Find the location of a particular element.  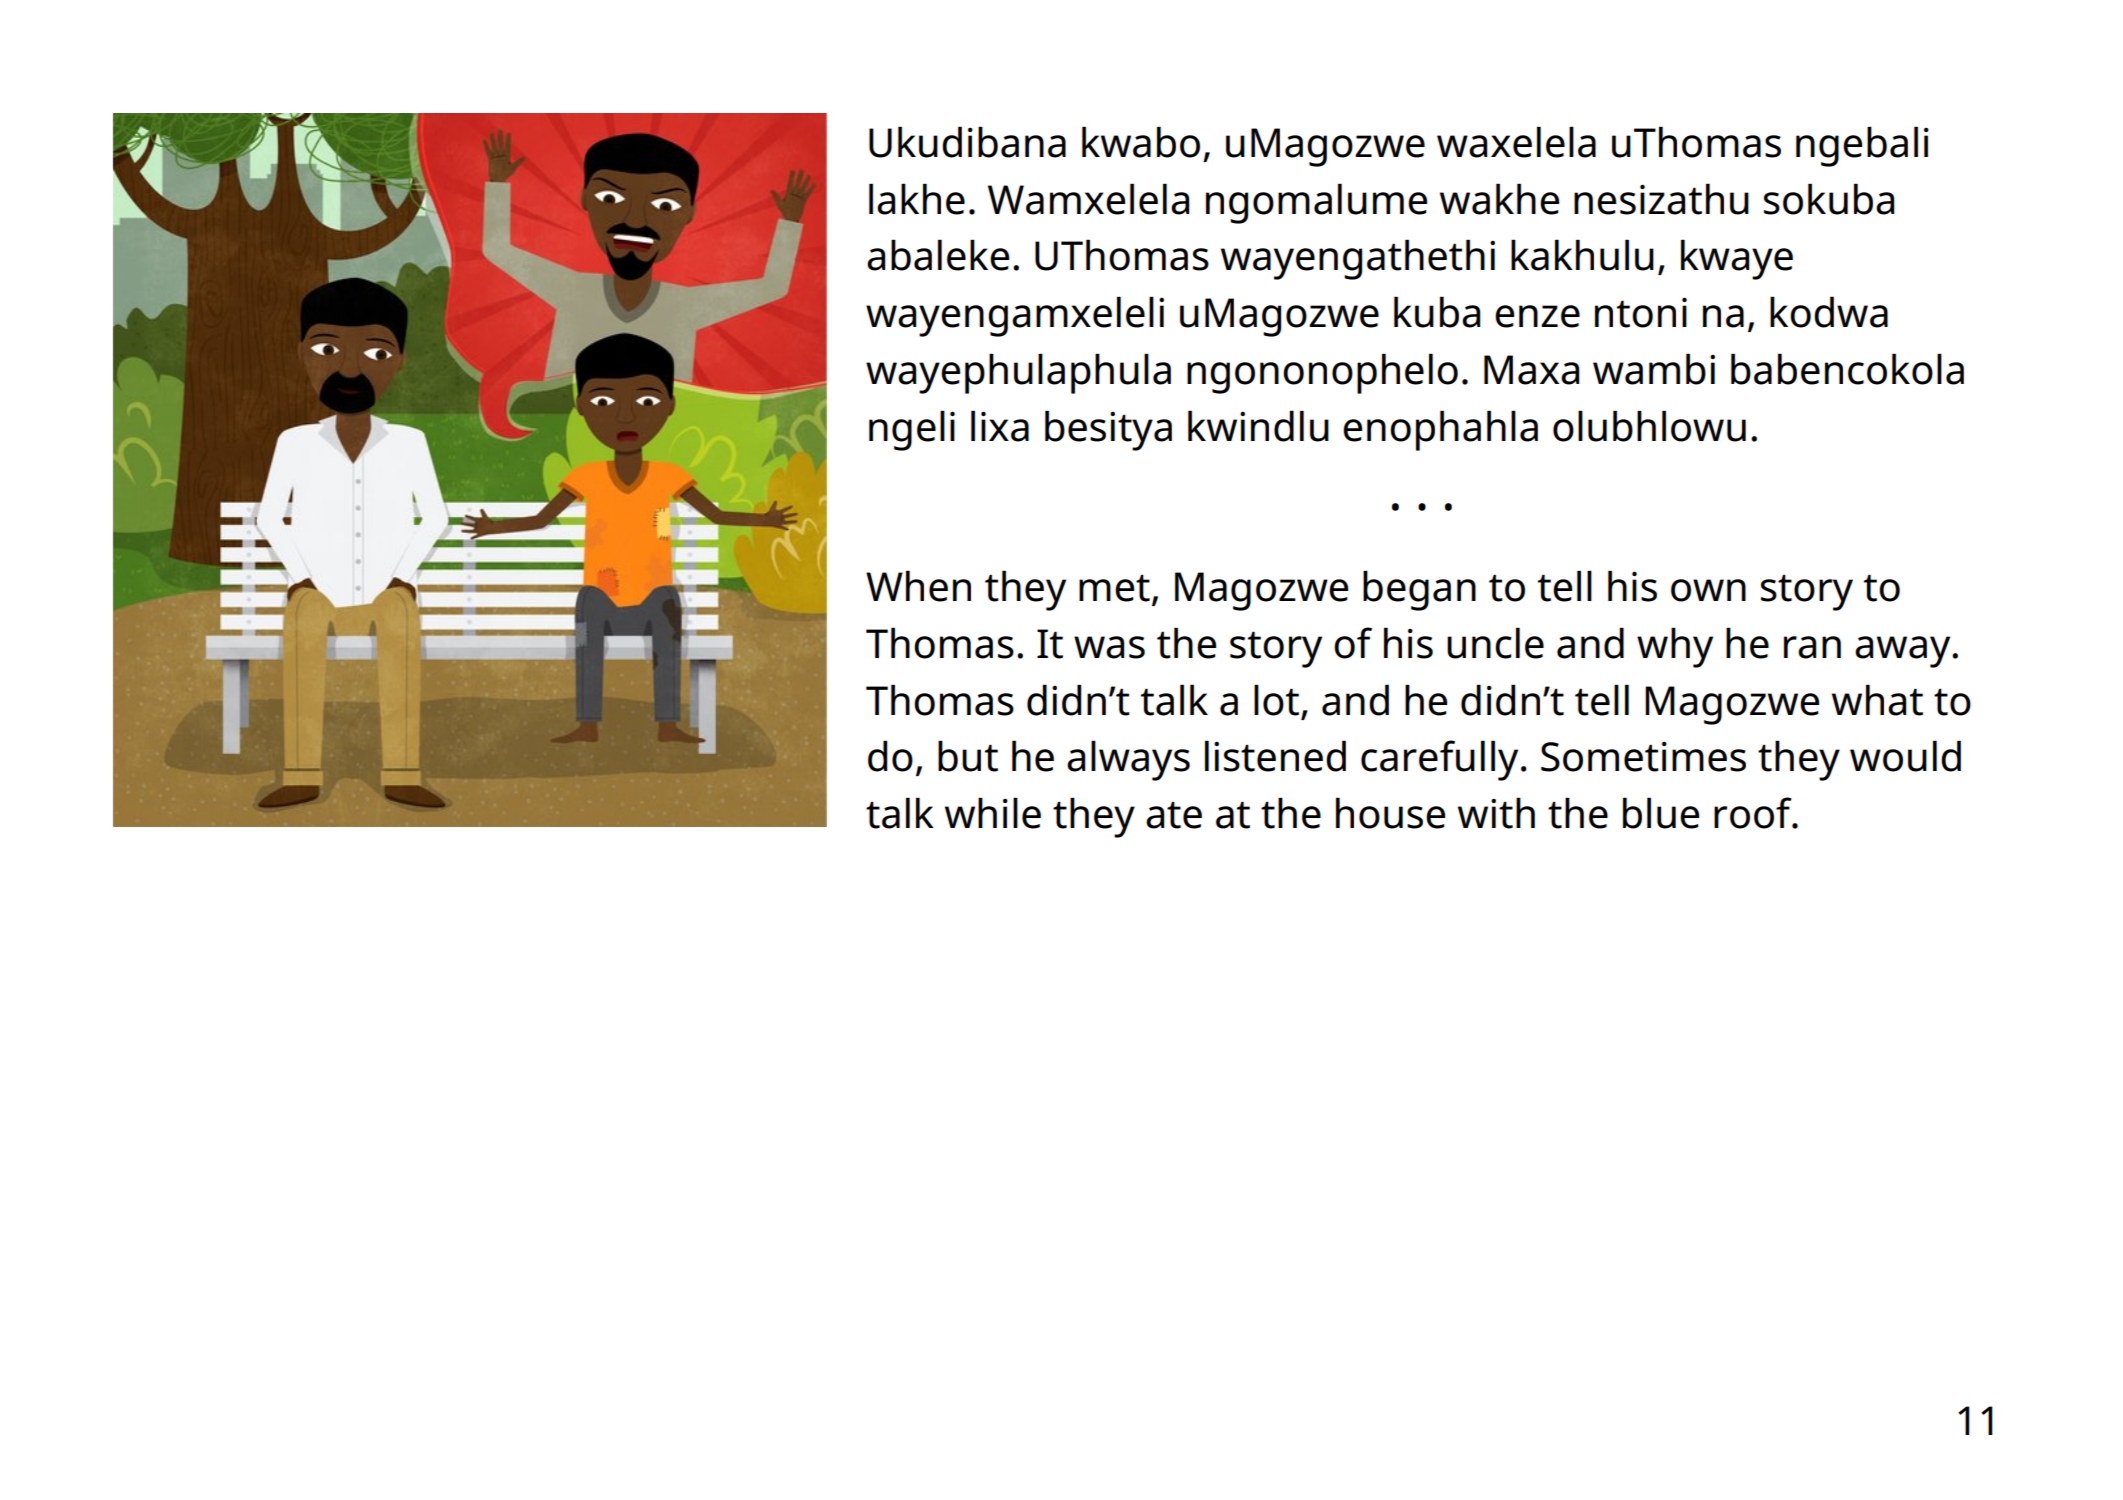

while is located at coordinates (993, 813).
